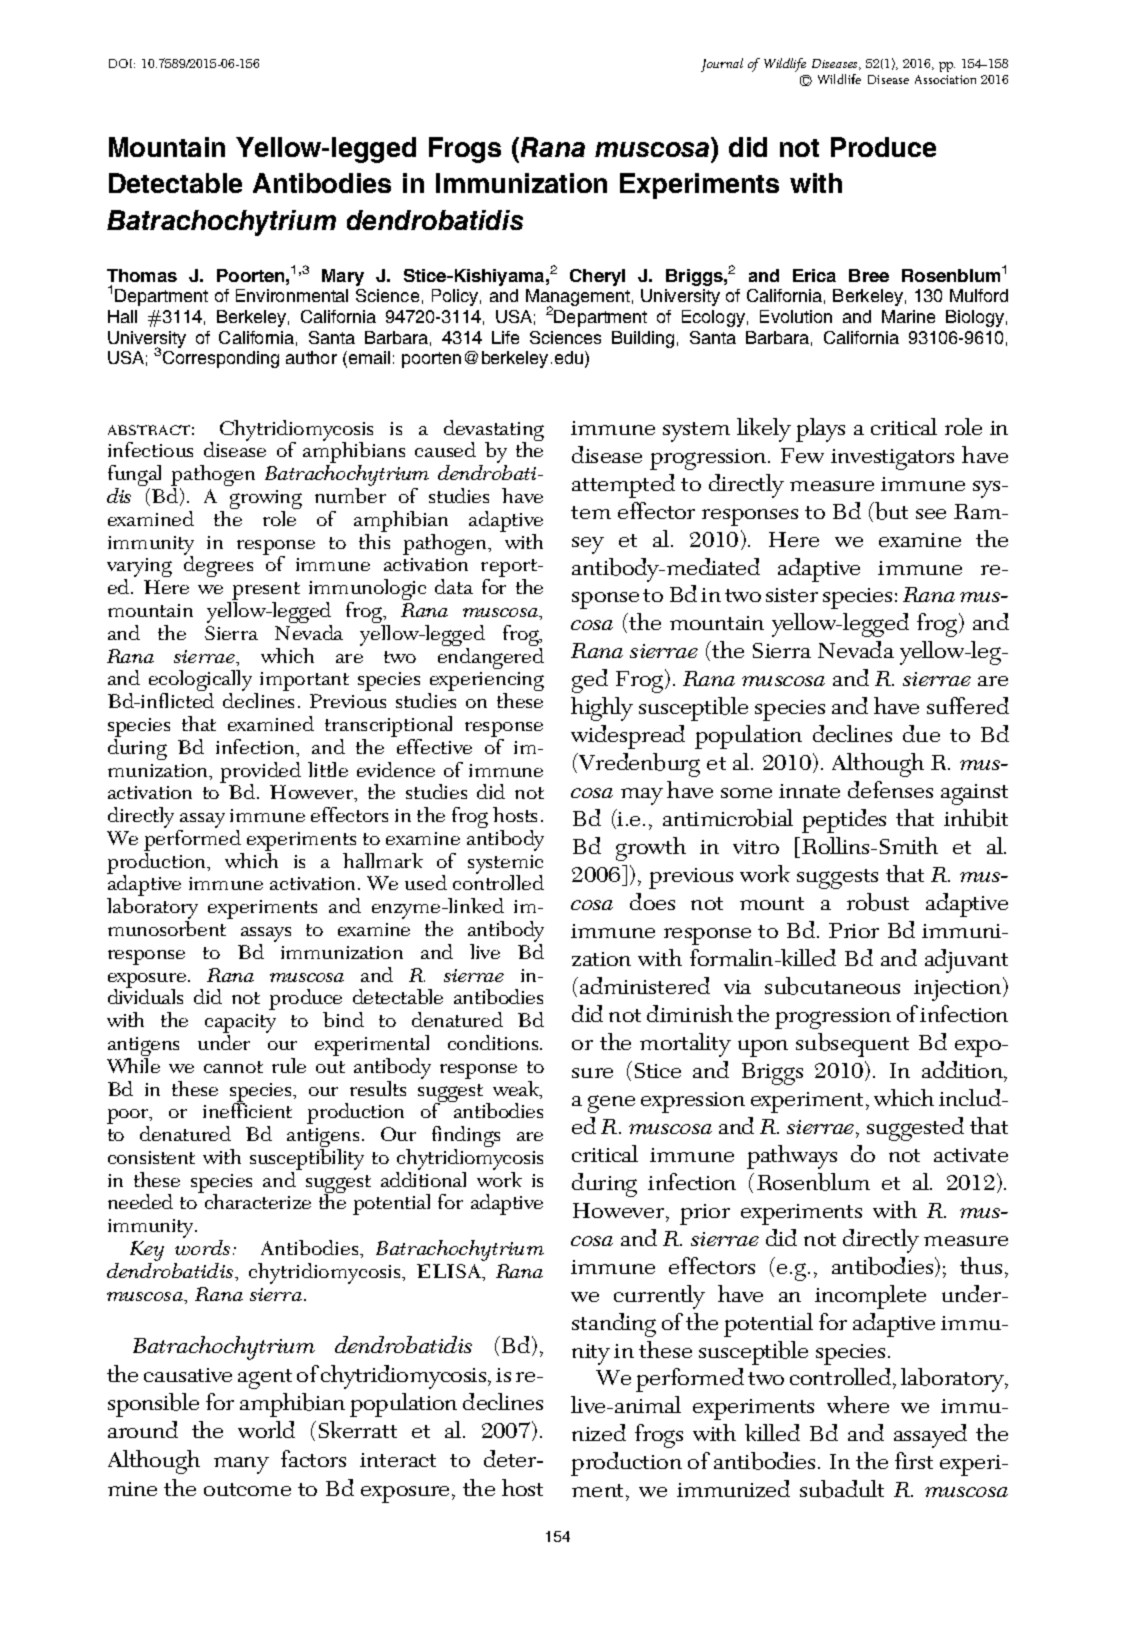 This screenshot has width=1132, height=1647. What do you see at coordinates (890, 789) in the screenshot?
I see `defenses` at bounding box center [890, 789].
